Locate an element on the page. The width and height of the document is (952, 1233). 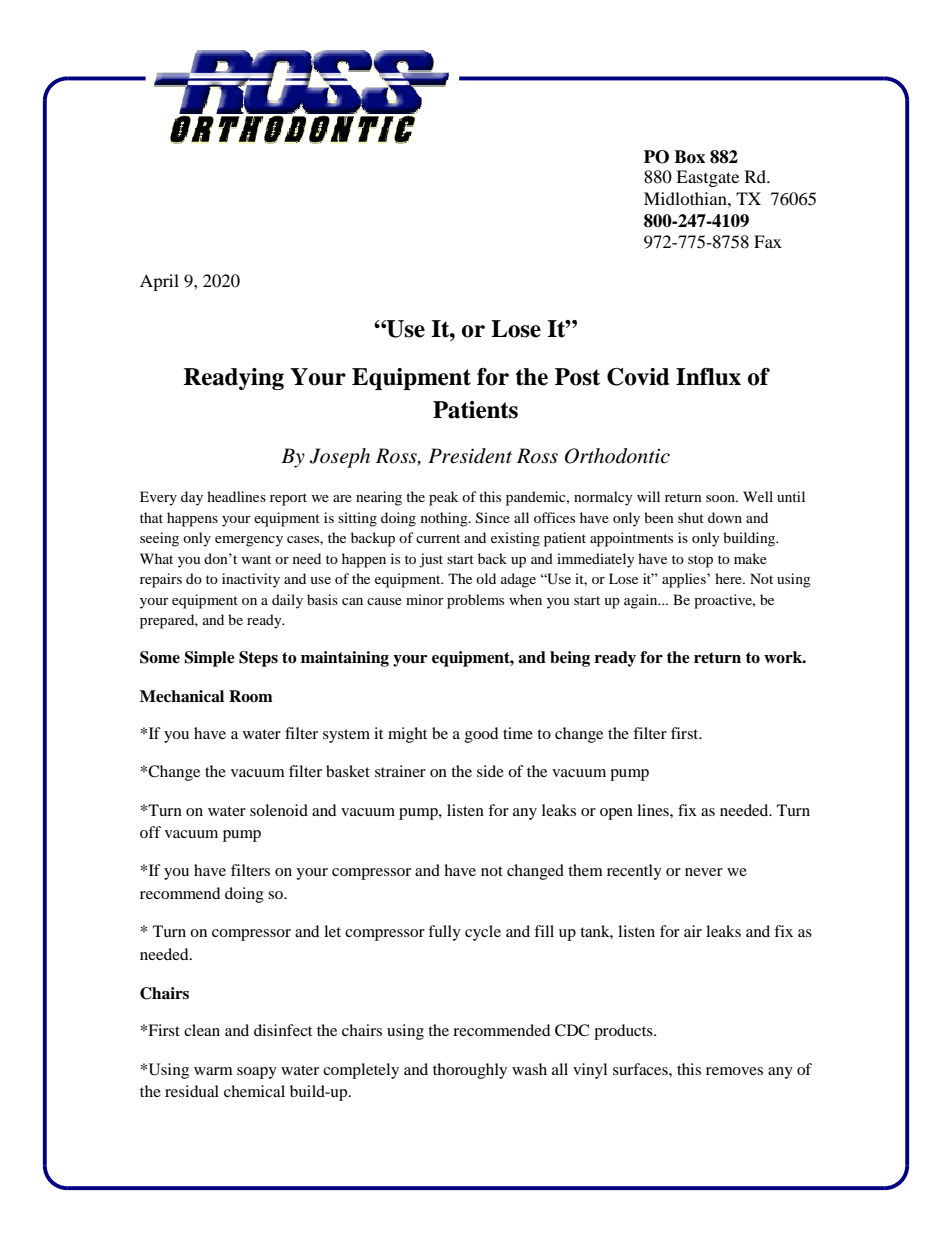
Joseph is located at coordinates (339, 458).
